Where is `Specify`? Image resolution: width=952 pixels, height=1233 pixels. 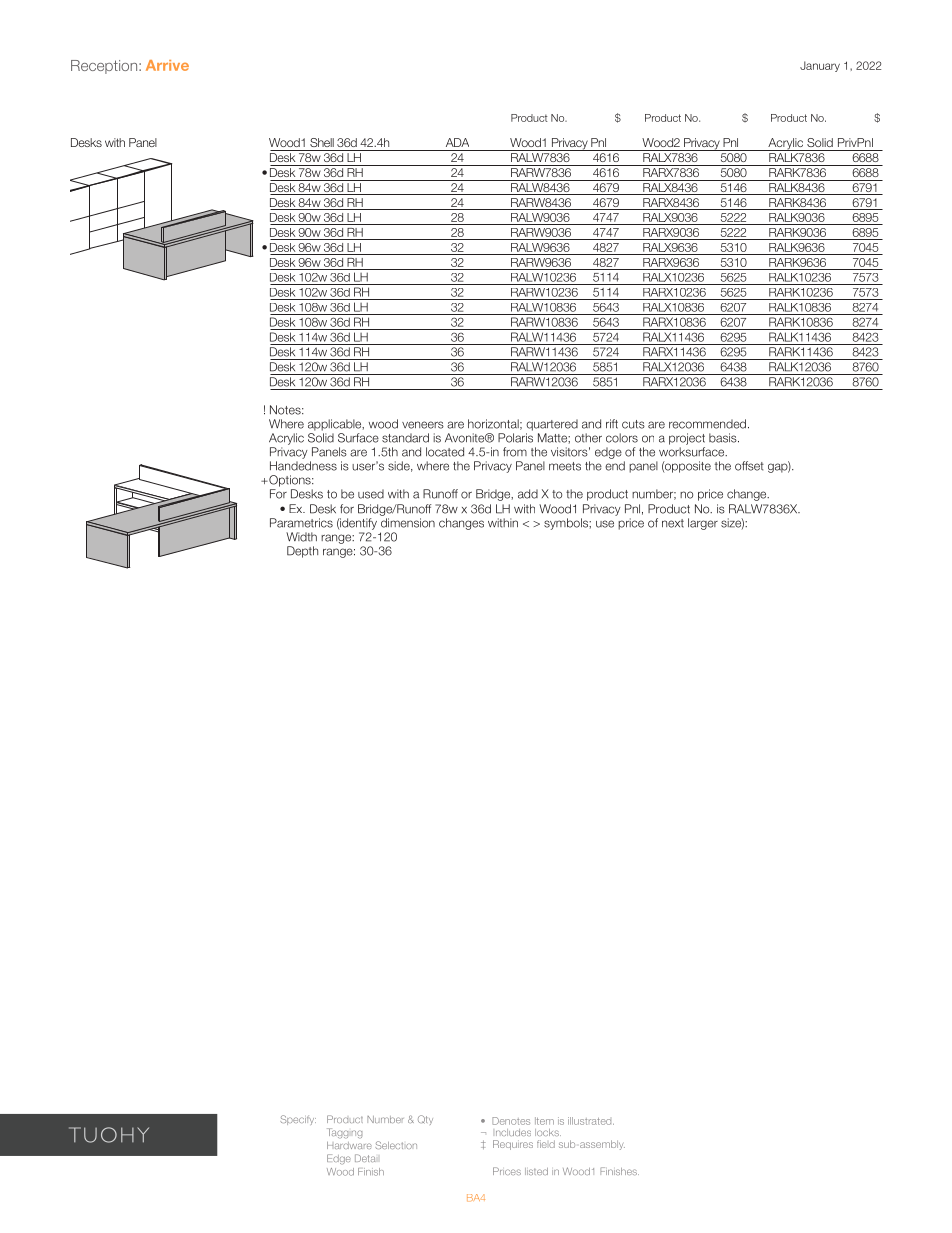
Specify is located at coordinates (298, 1120).
